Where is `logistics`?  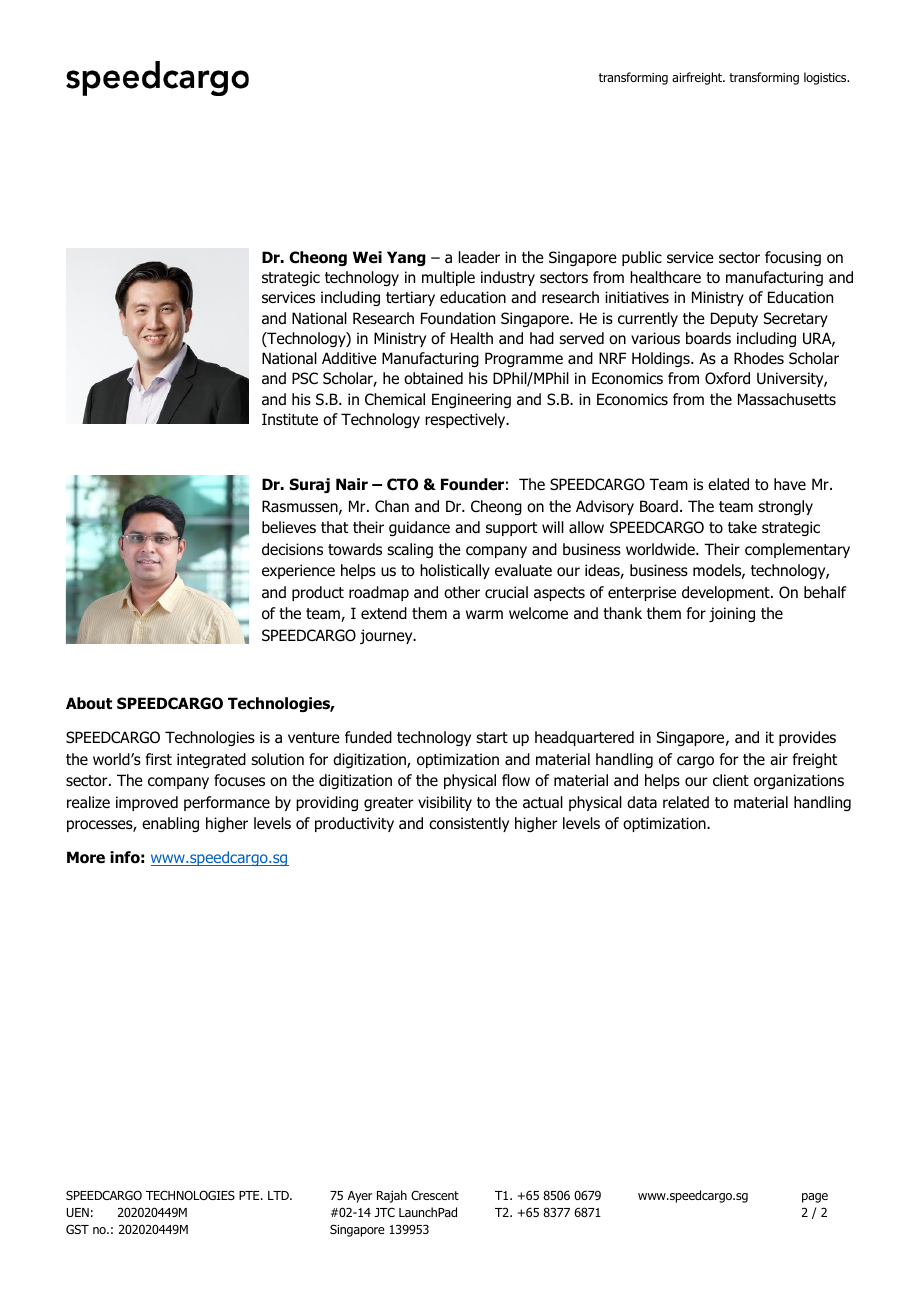
logistics is located at coordinates (826, 78).
